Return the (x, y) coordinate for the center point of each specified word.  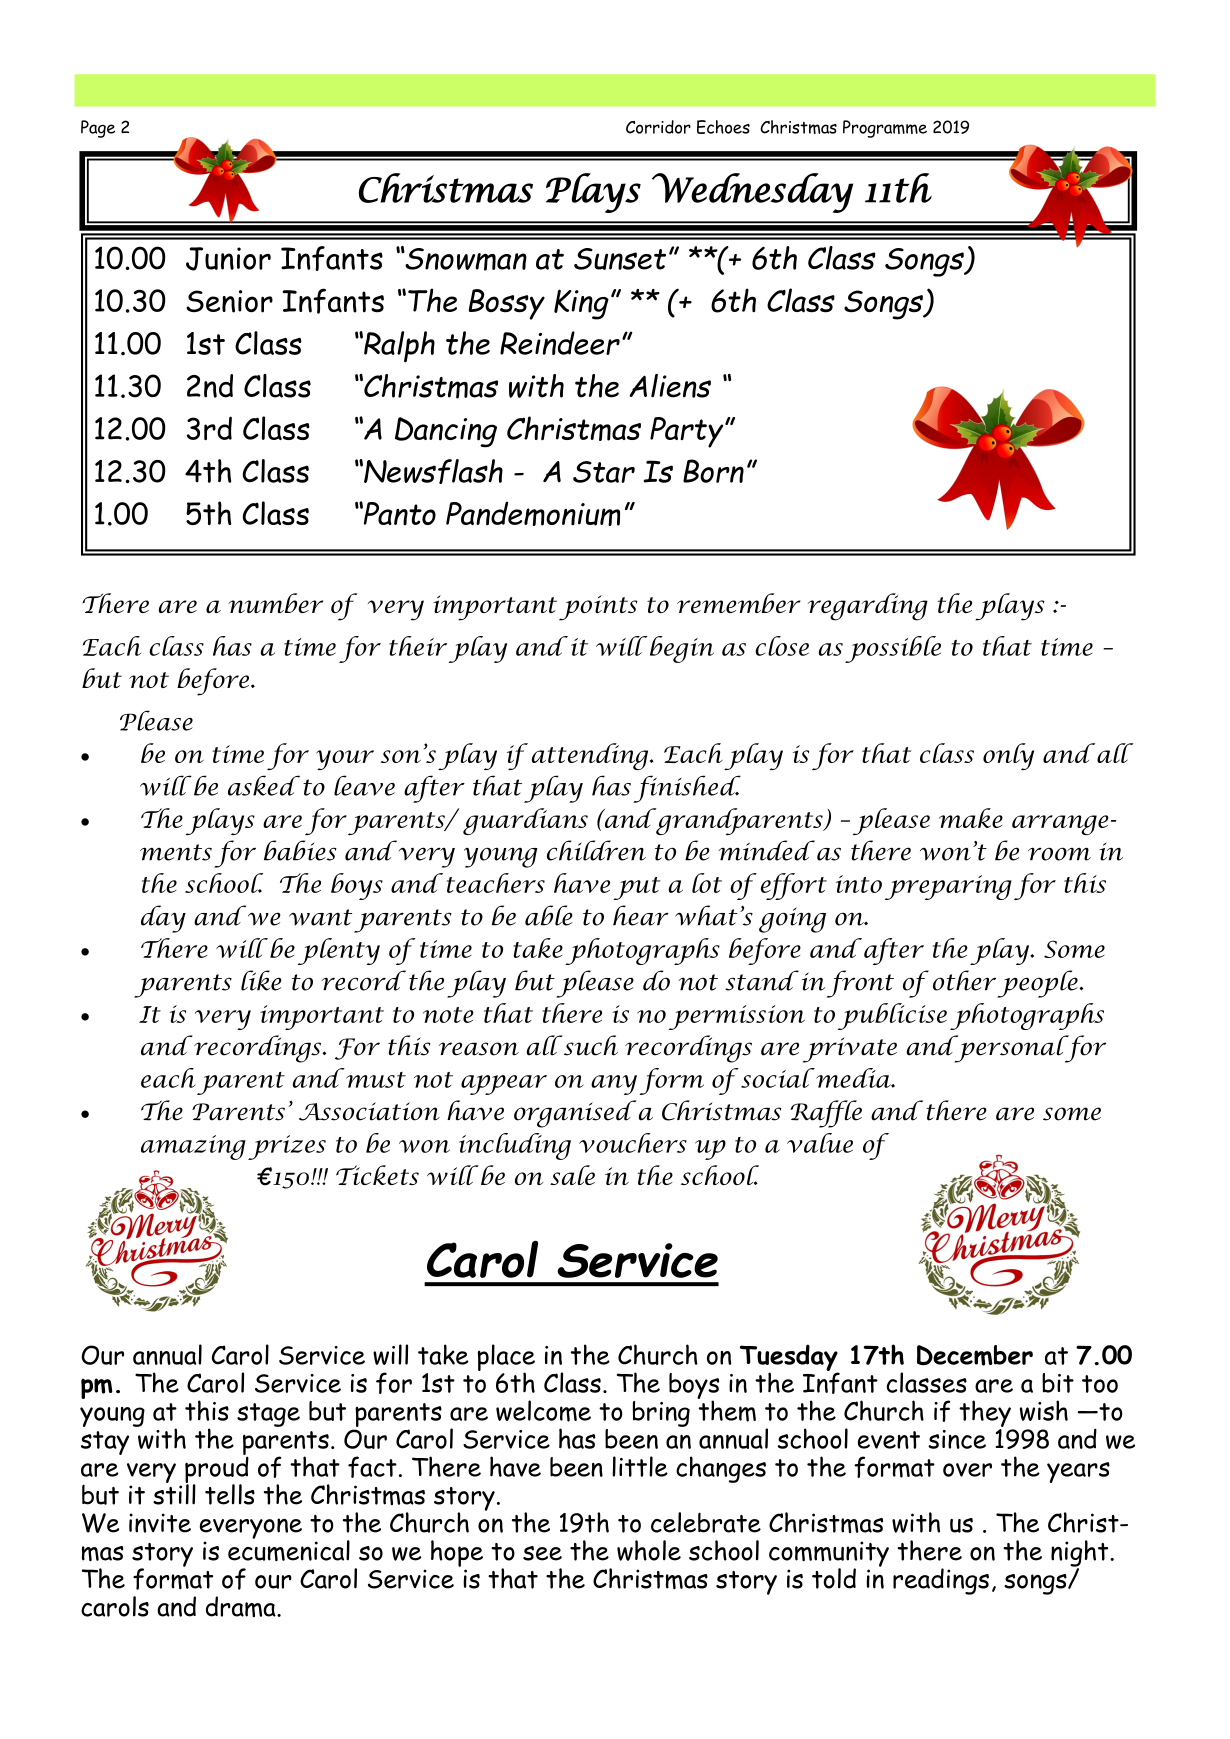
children (596, 850)
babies (300, 850)
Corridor (658, 127)
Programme (885, 129)
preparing (948, 887)
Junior (228, 259)
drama (242, 1606)
